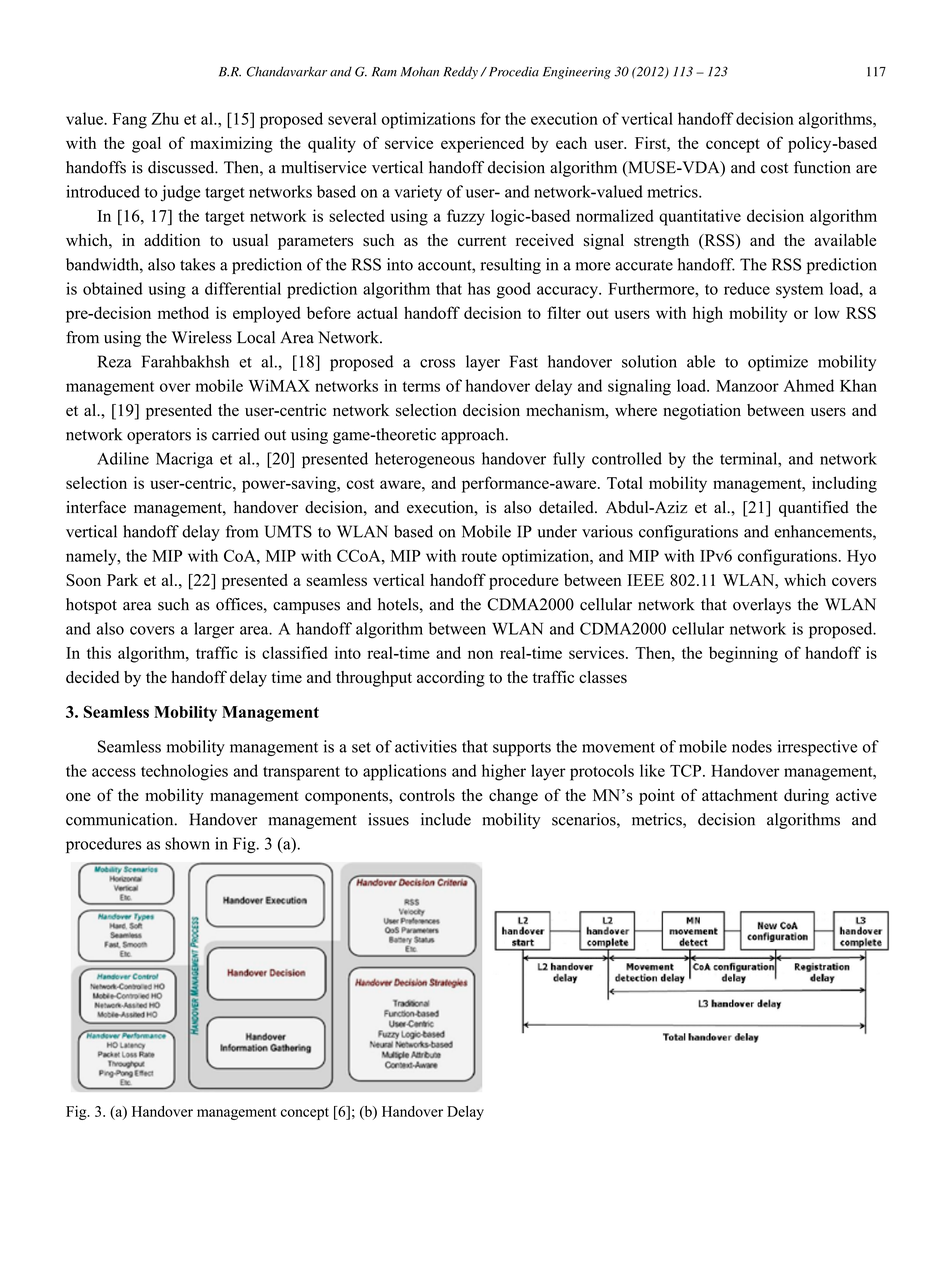  Describe the element at coordinates (165, 118) in the screenshot. I see `Zhu` at that location.
